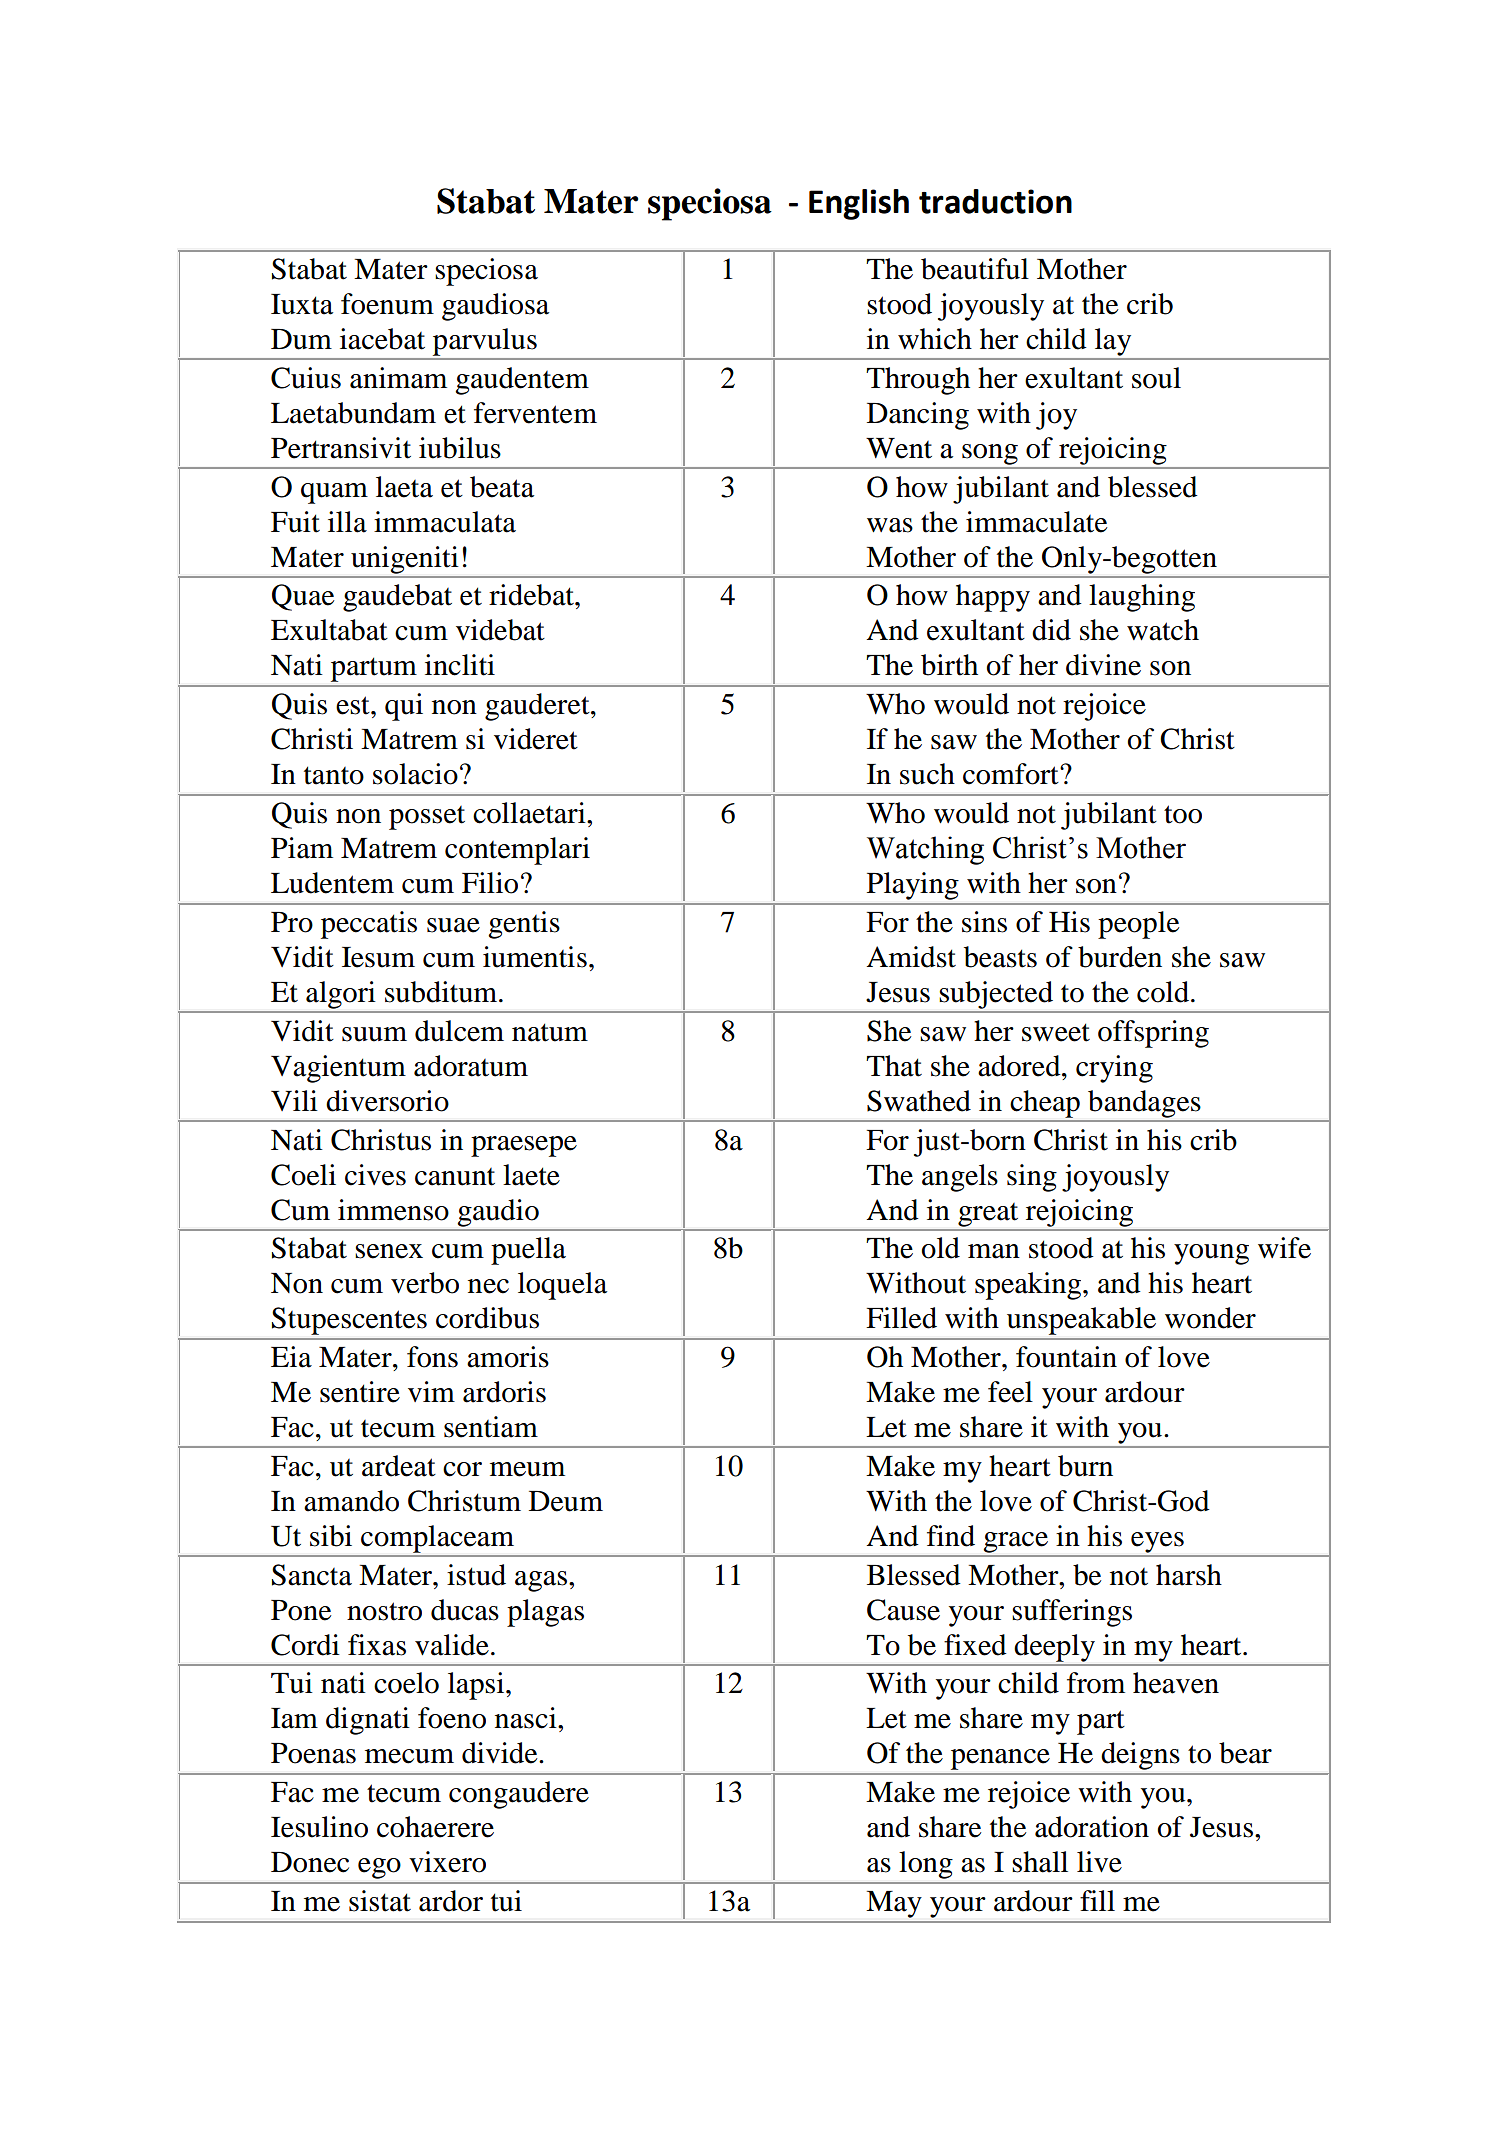  Describe the element at coordinates (949, 665) in the image. I see `birth` at that location.
